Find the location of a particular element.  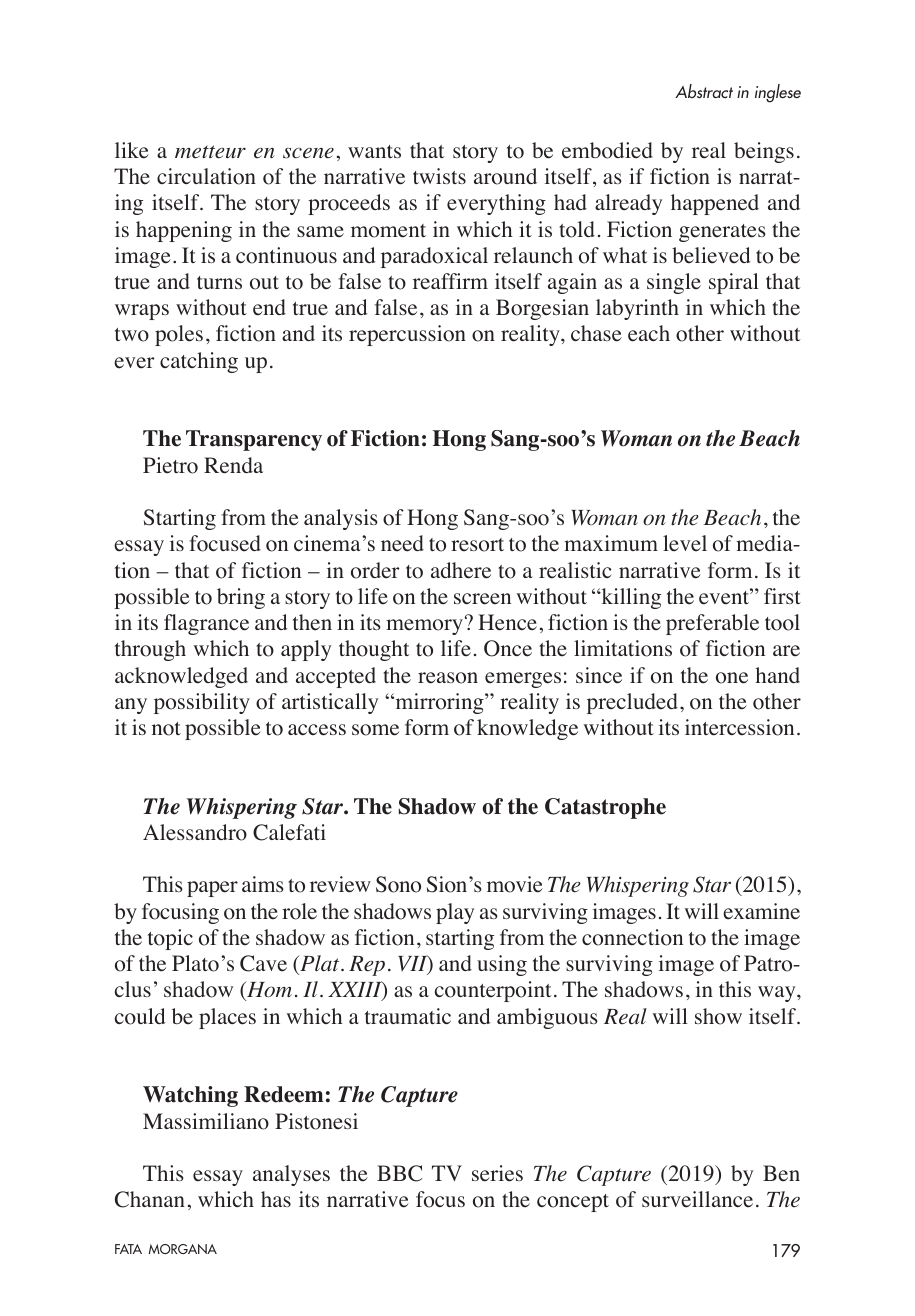

chase is located at coordinates (596, 333).
